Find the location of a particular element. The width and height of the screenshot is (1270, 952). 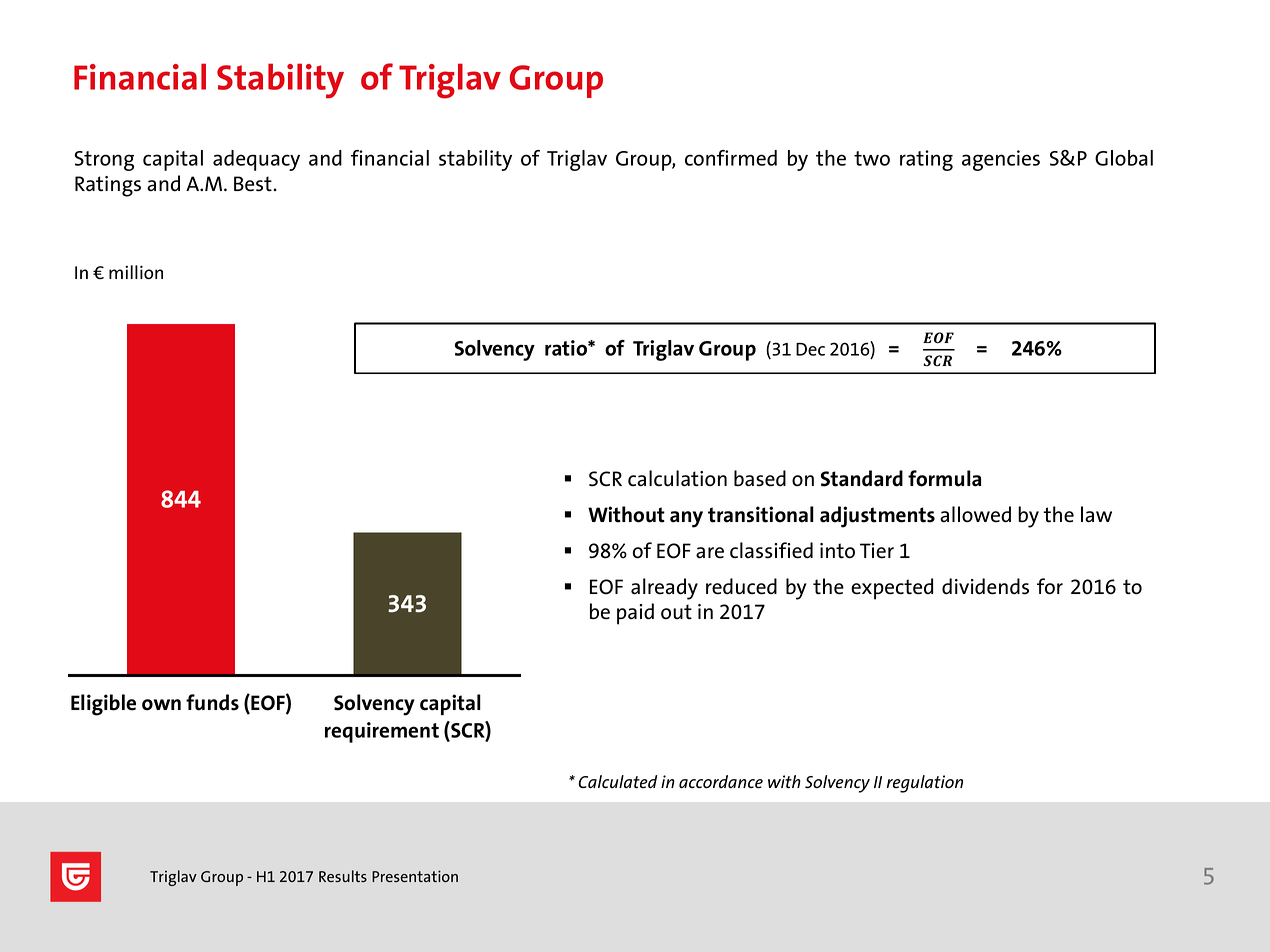

paid is located at coordinates (635, 614).
